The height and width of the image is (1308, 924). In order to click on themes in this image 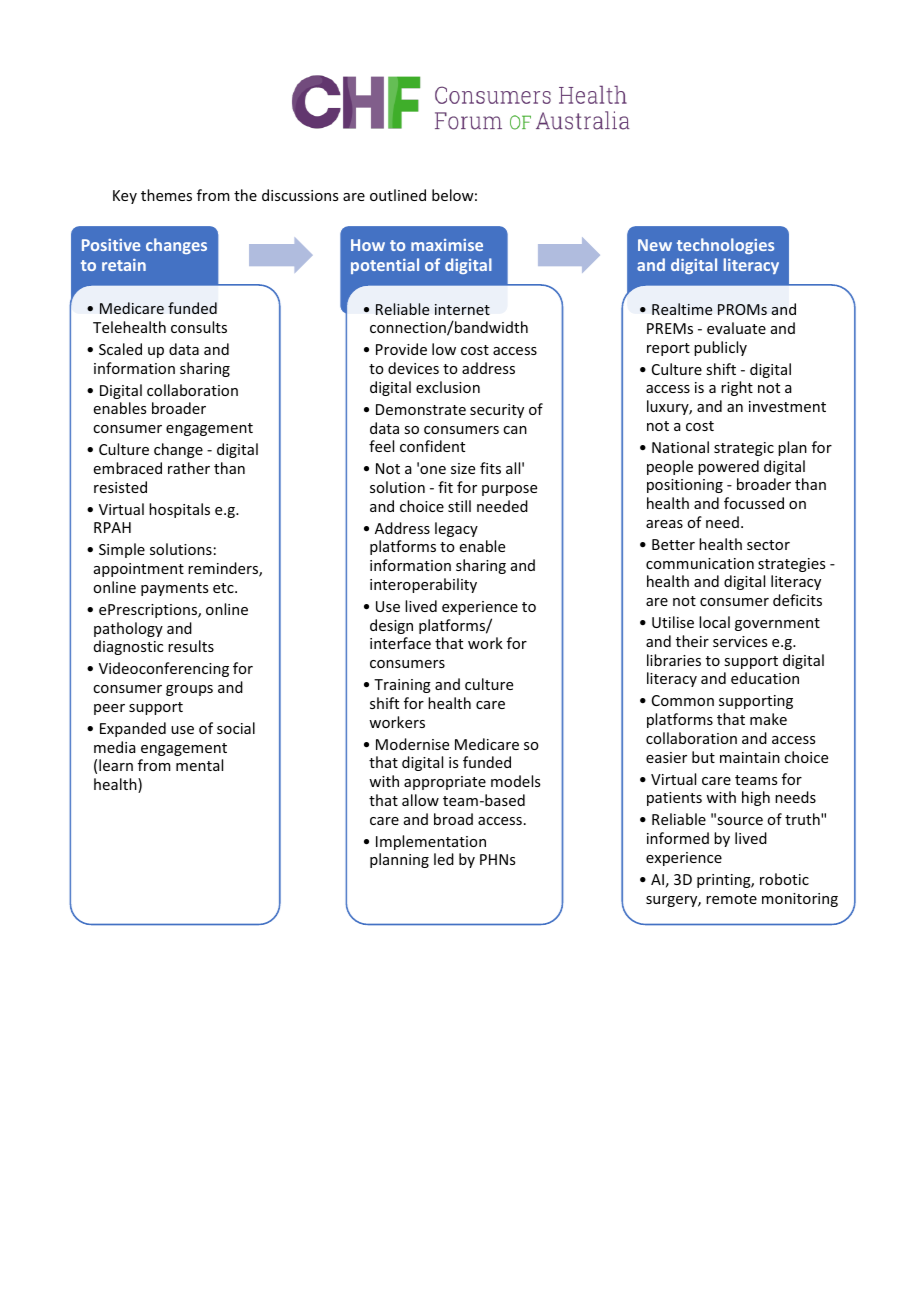, I will do `click(166, 195)`.
